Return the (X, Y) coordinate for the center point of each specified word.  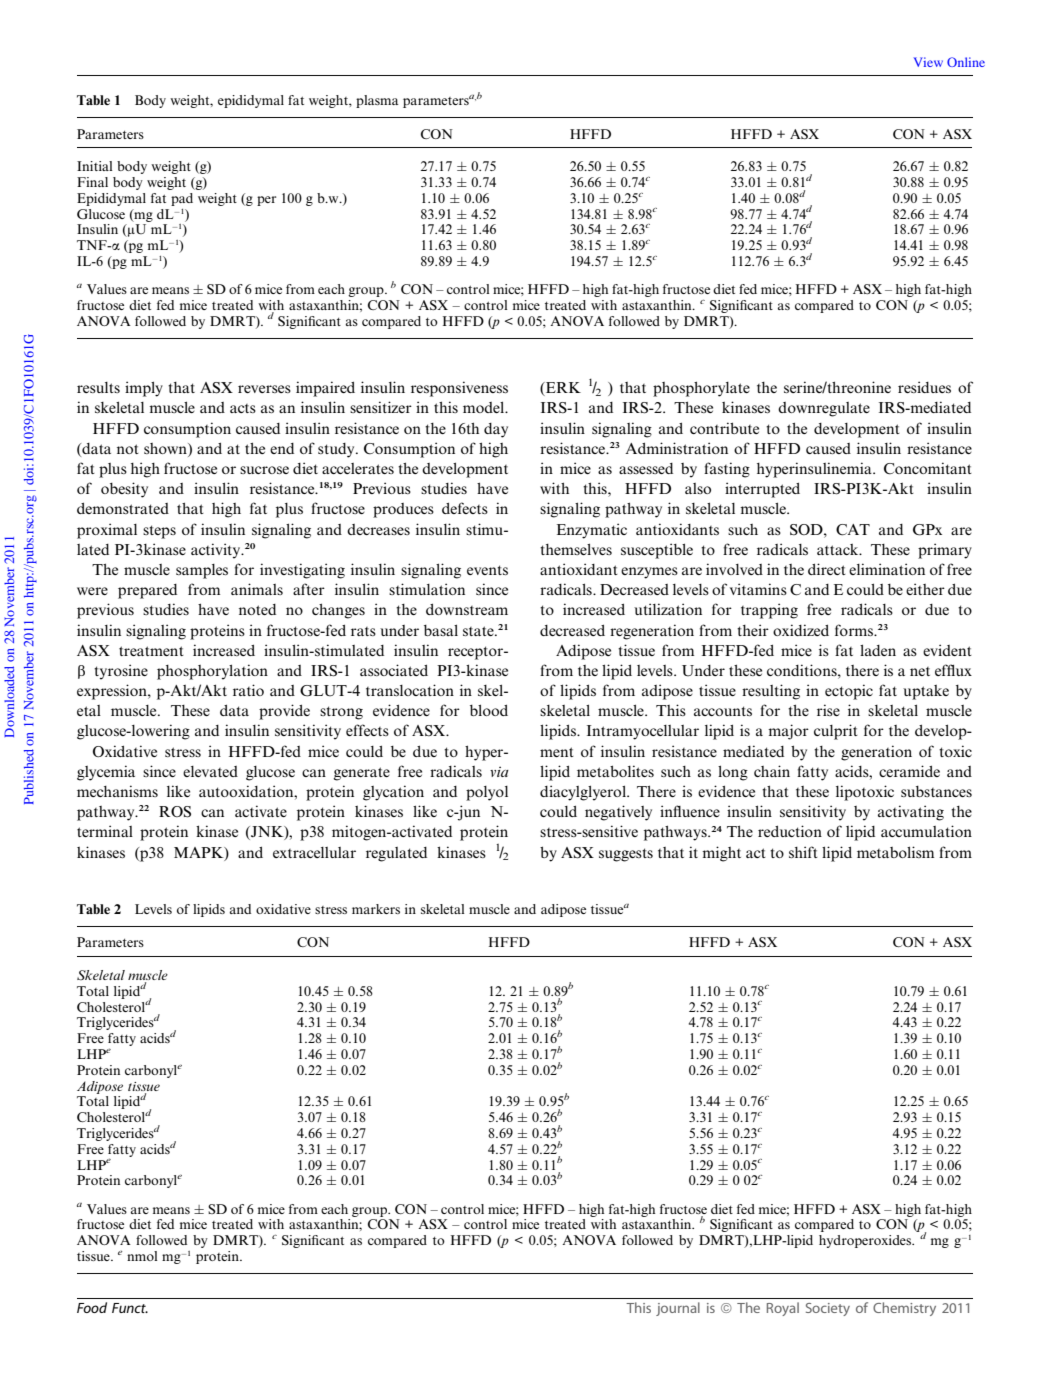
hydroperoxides (866, 1241)
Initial (94, 166)
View (928, 62)
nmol (142, 1256)
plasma (377, 101)
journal (678, 1309)
